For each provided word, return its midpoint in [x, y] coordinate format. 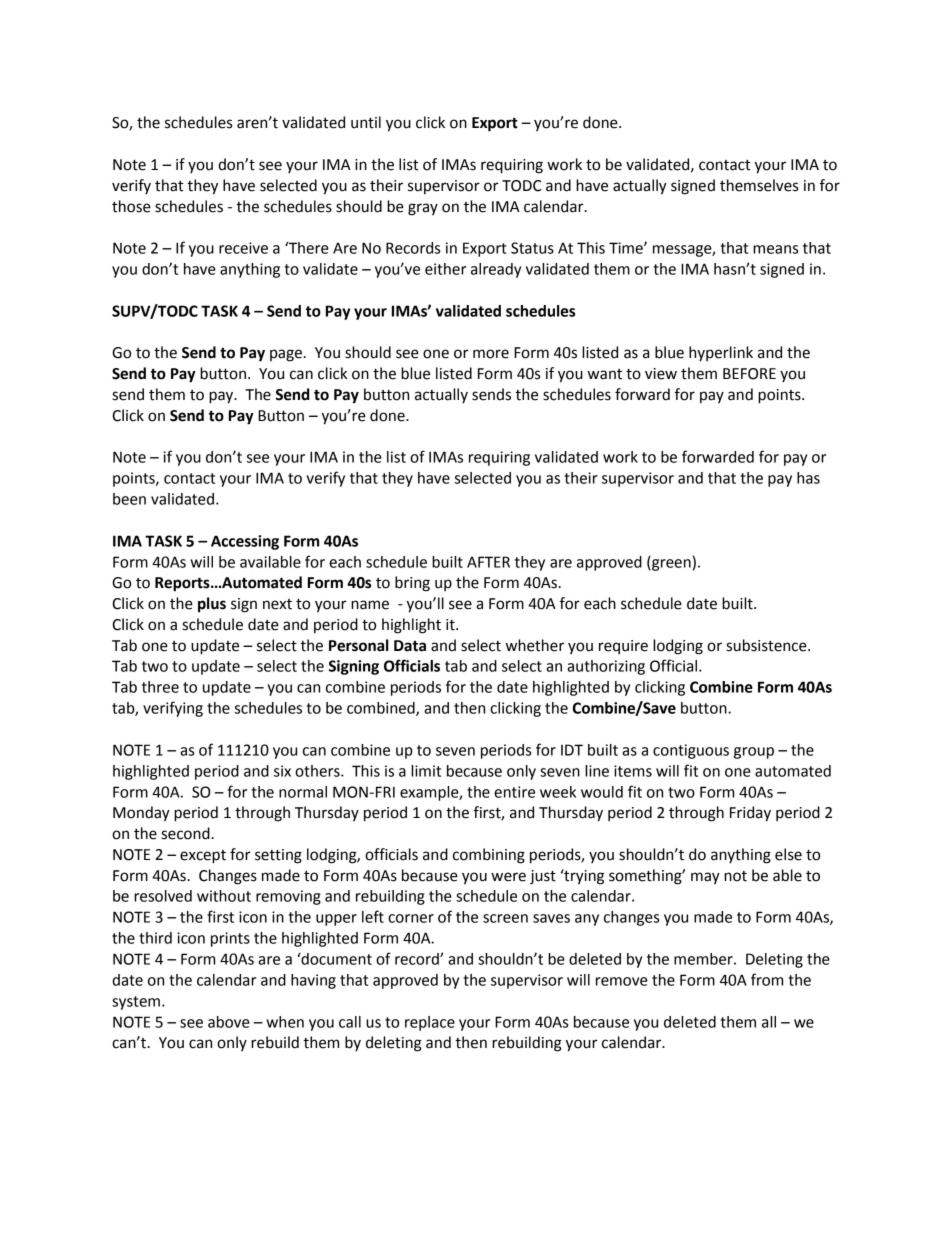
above [229, 1022]
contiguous [691, 751]
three [160, 687]
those [131, 206]
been [129, 499]
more [491, 354]
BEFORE [749, 374]
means [775, 249]
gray [423, 209]
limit [426, 771]
